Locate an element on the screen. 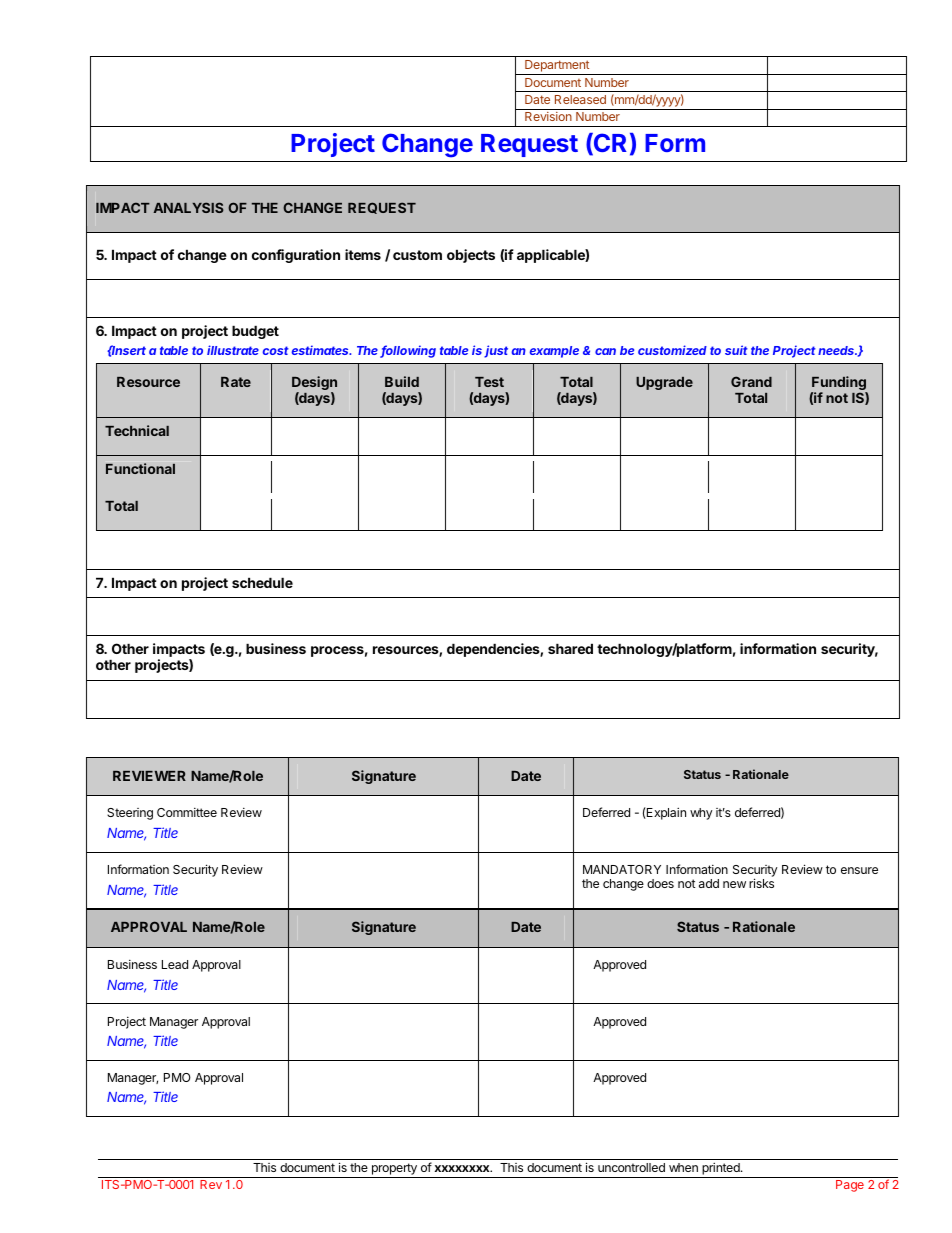 The image size is (952, 1233). new is located at coordinates (734, 884).
